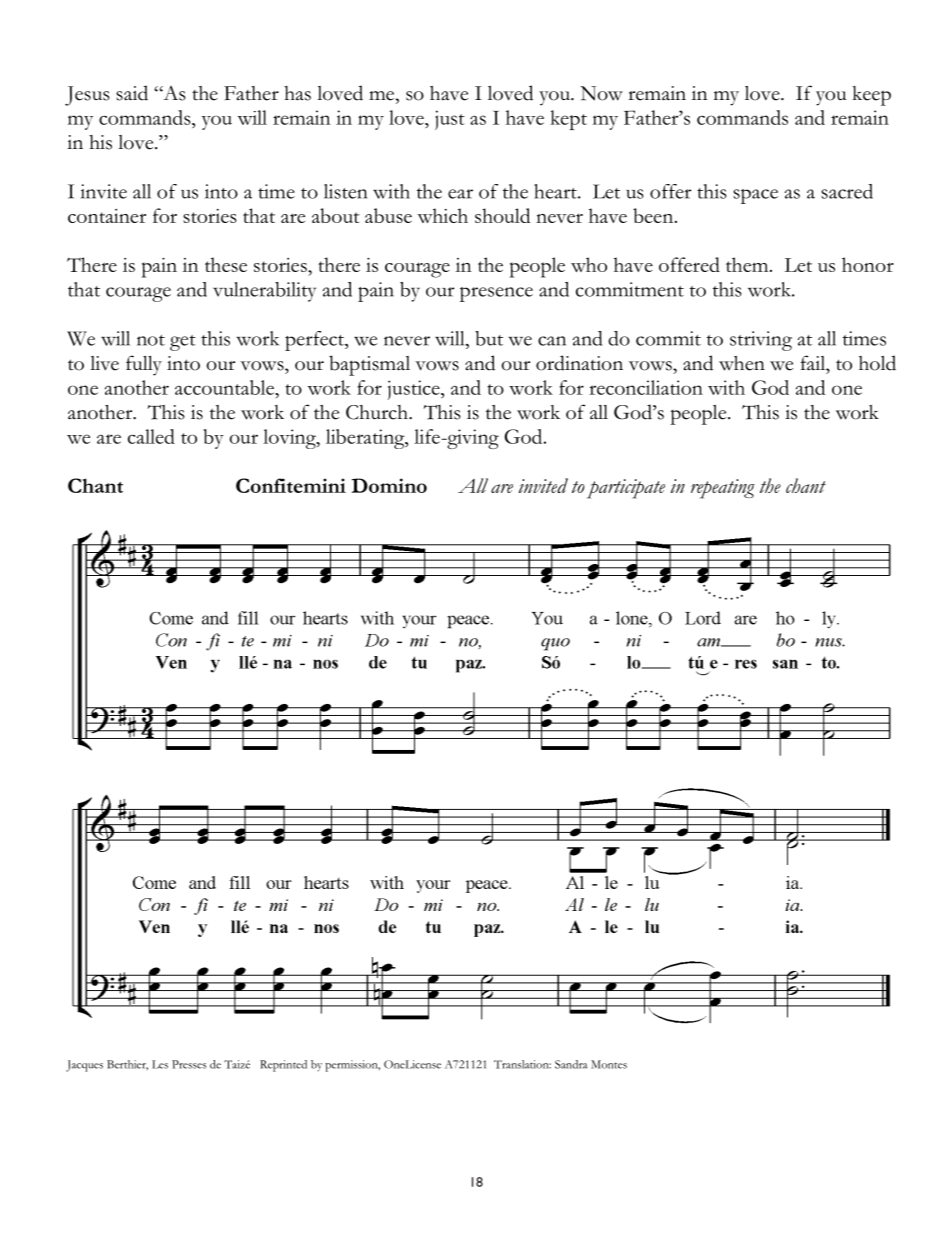  I want to click on Sandra, so click(571, 1064).
